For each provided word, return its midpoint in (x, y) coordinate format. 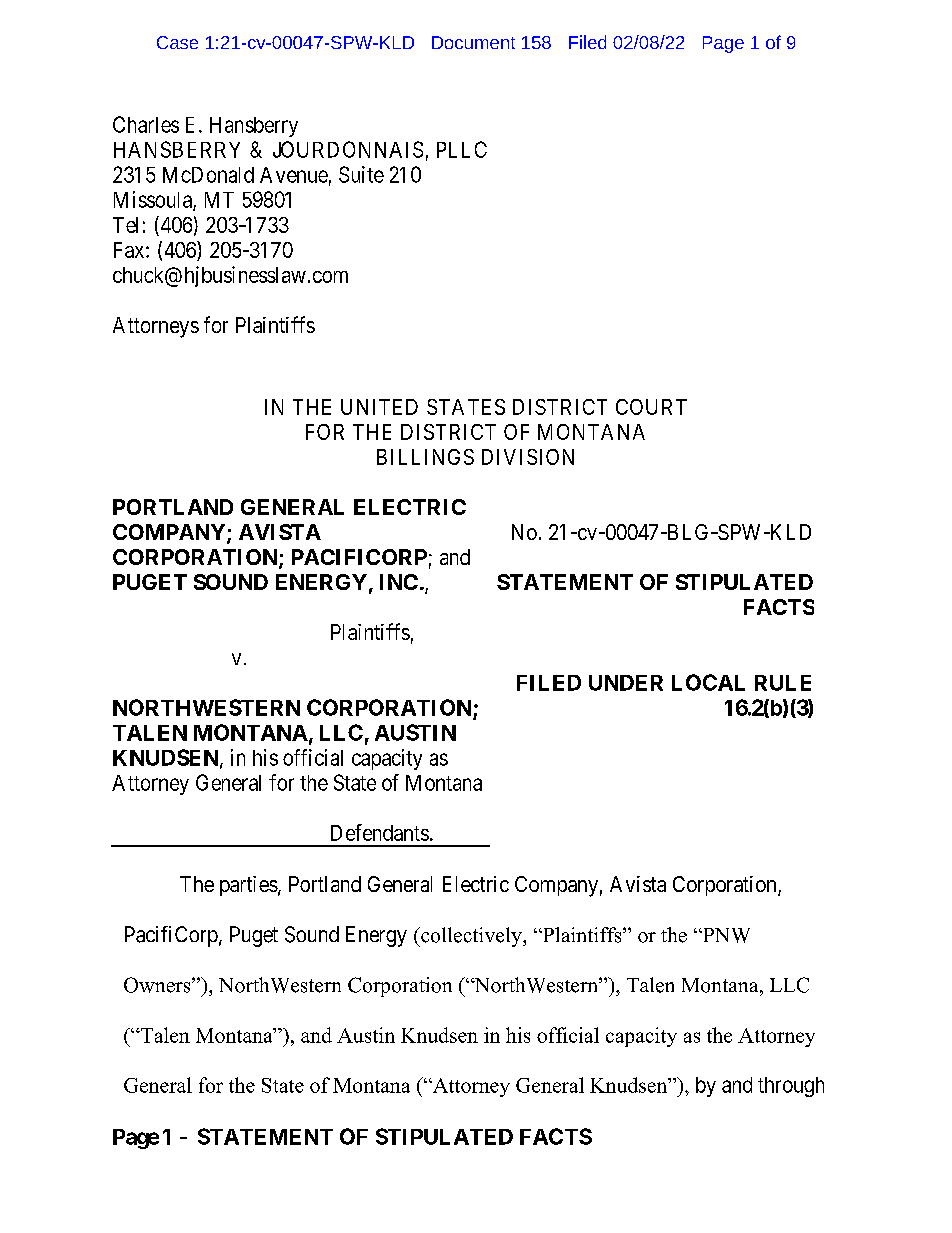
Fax (130, 250)
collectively (471, 937)
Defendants (380, 832)
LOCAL (708, 682)
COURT (651, 407)
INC (399, 582)
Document (473, 42)
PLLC (462, 149)
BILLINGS (425, 457)
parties (249, 886)
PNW (725, 935)
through (791, 1087)
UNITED (379, 407)
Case (177, 42)
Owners (158, 985)
